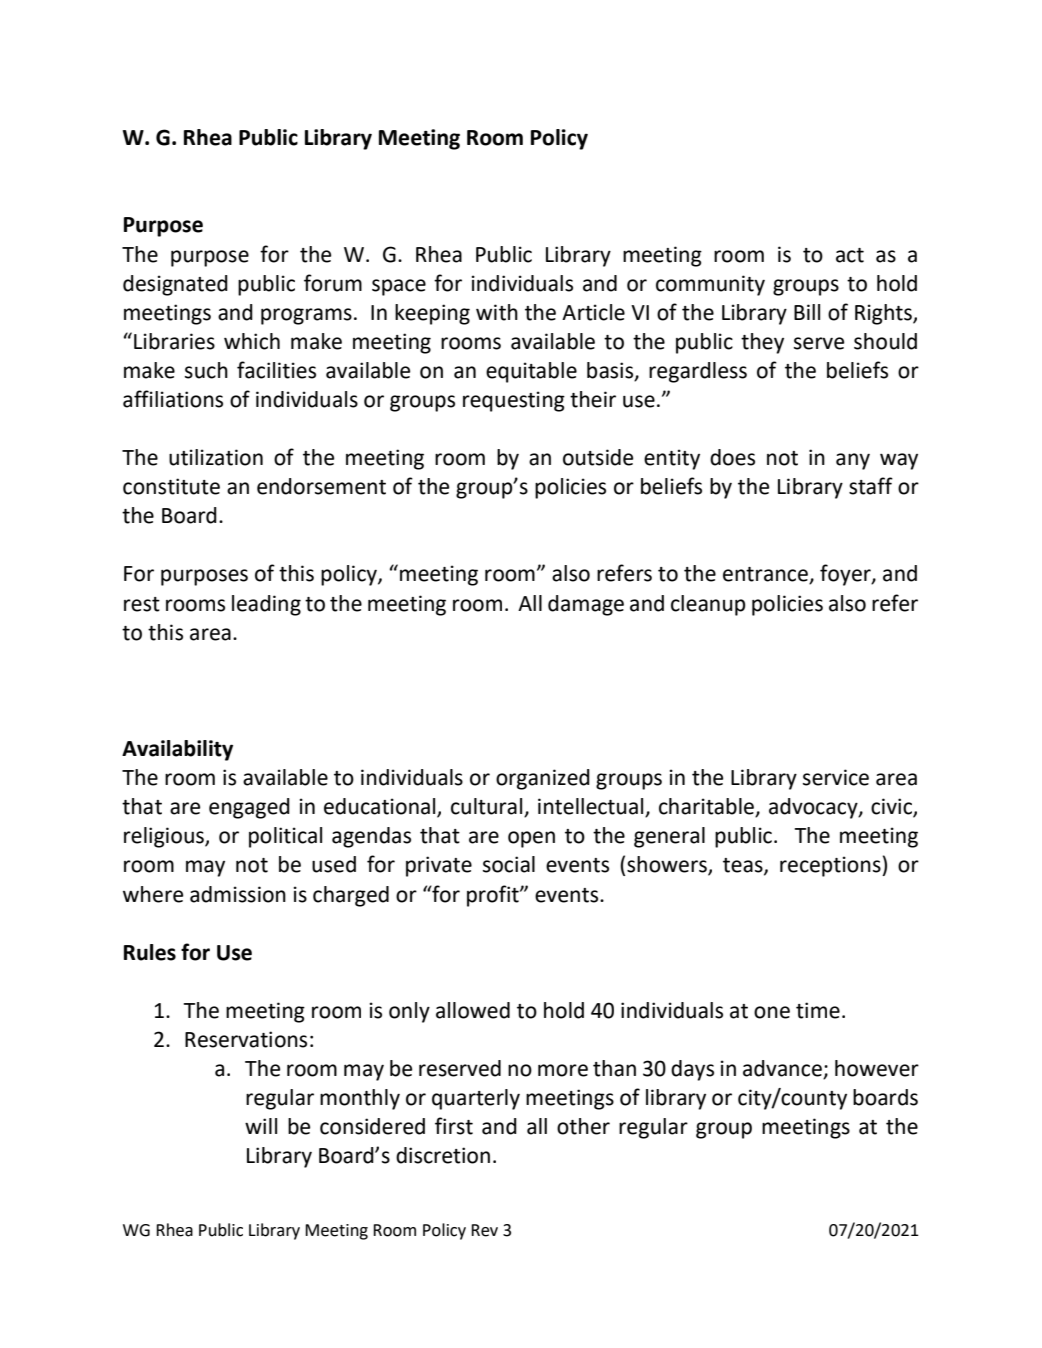 Image resolution: width=1042 pixels, height=1348 pixels. Describe the element at coordinates (831, 866) in the screenshot. I see `receptions` at that location.
